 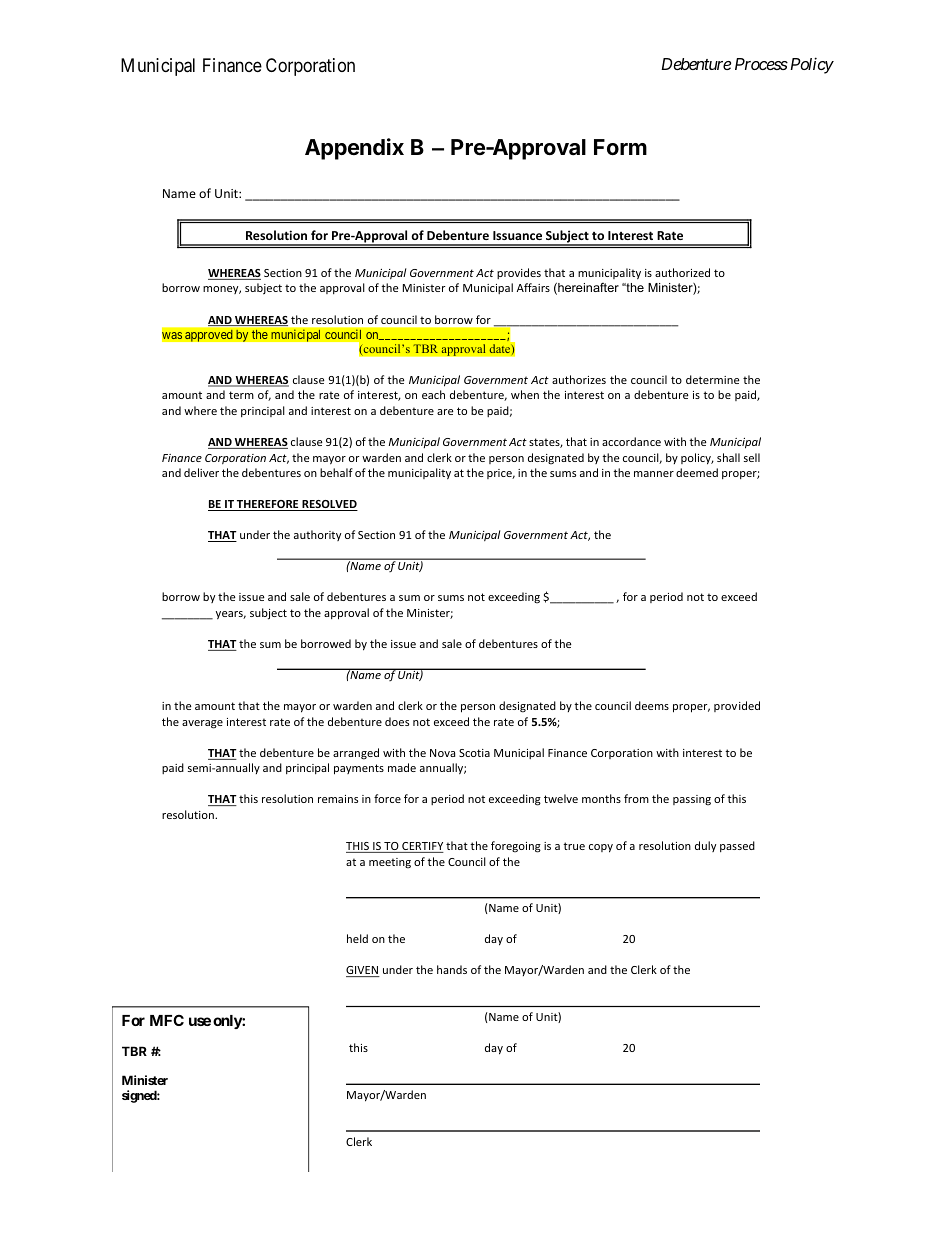 What do you see at coordinates (167, 1020) in the screenshot?
I see `MFC` at bounding box center [167, 1020].
